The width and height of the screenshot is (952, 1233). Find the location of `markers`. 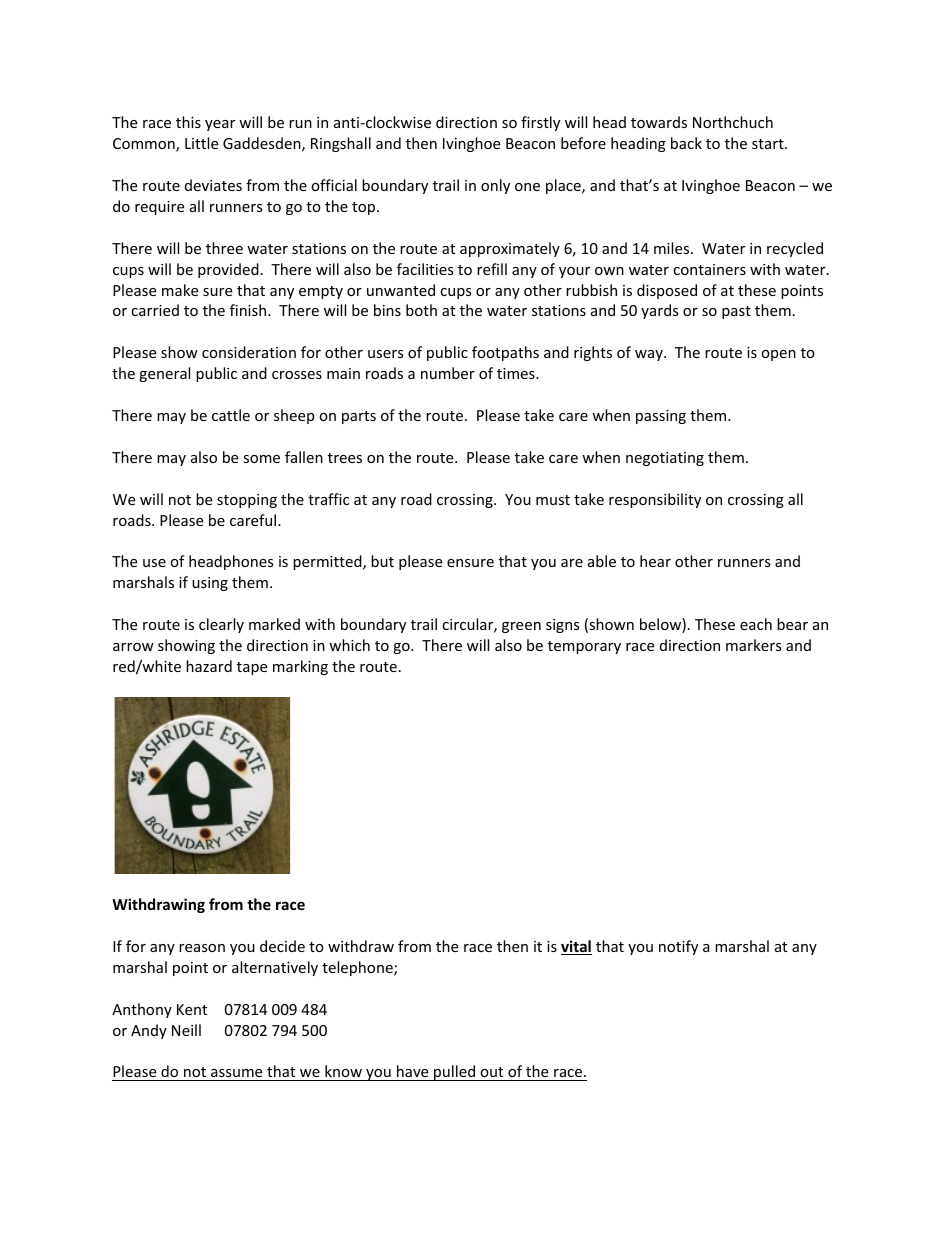

markers is located at coordinates (754, 645).
